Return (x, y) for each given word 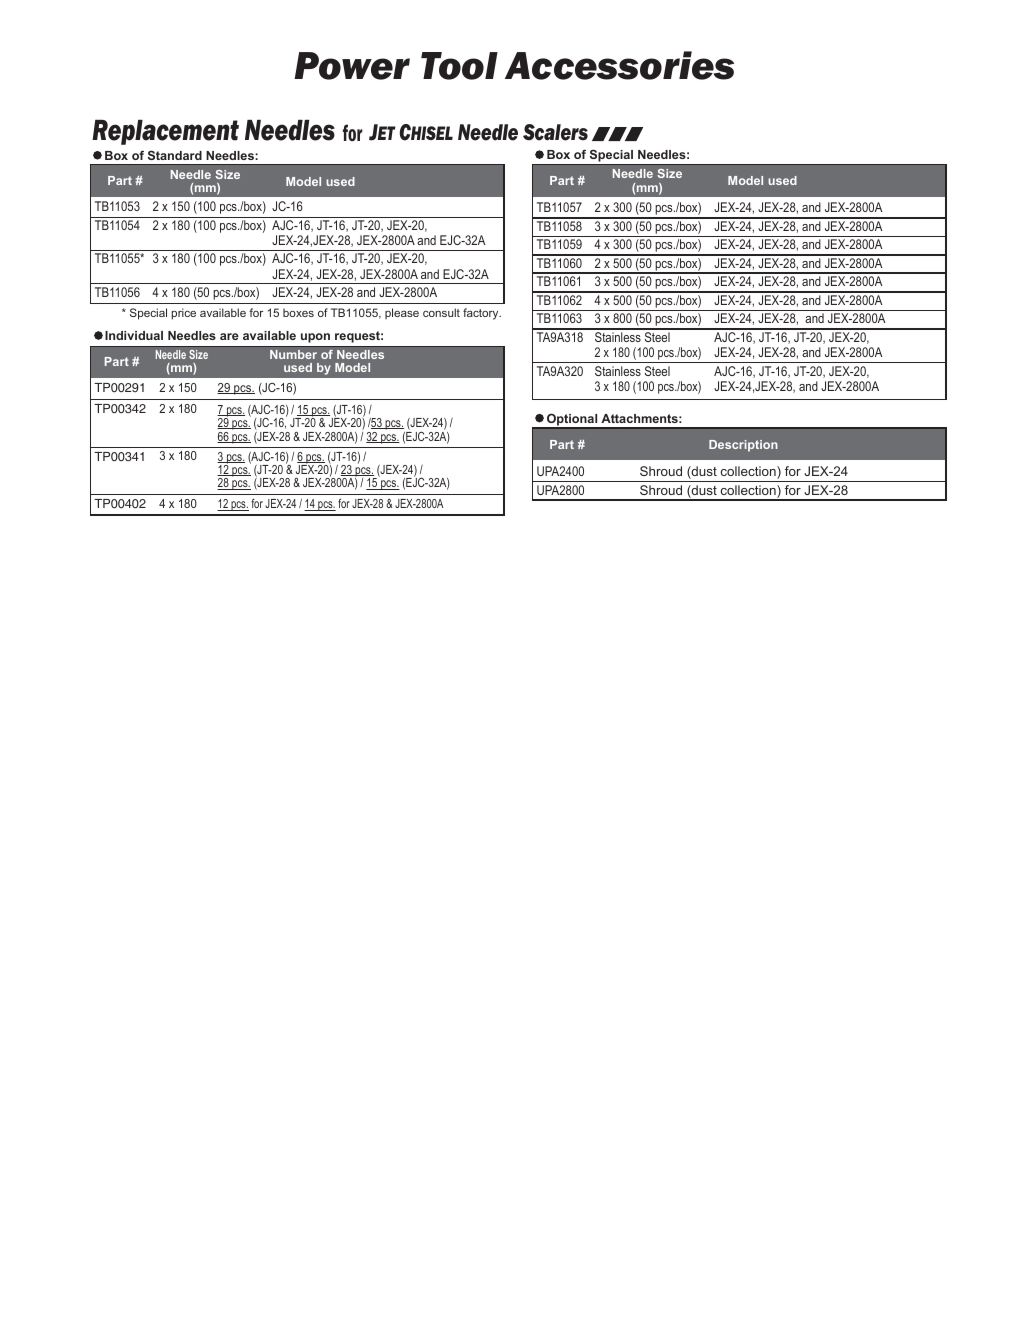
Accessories (619, 65)
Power (352, 66)
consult (441, 312)
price (183, 314)
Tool (459, 66)
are (229, 336)
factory (482, 314)
